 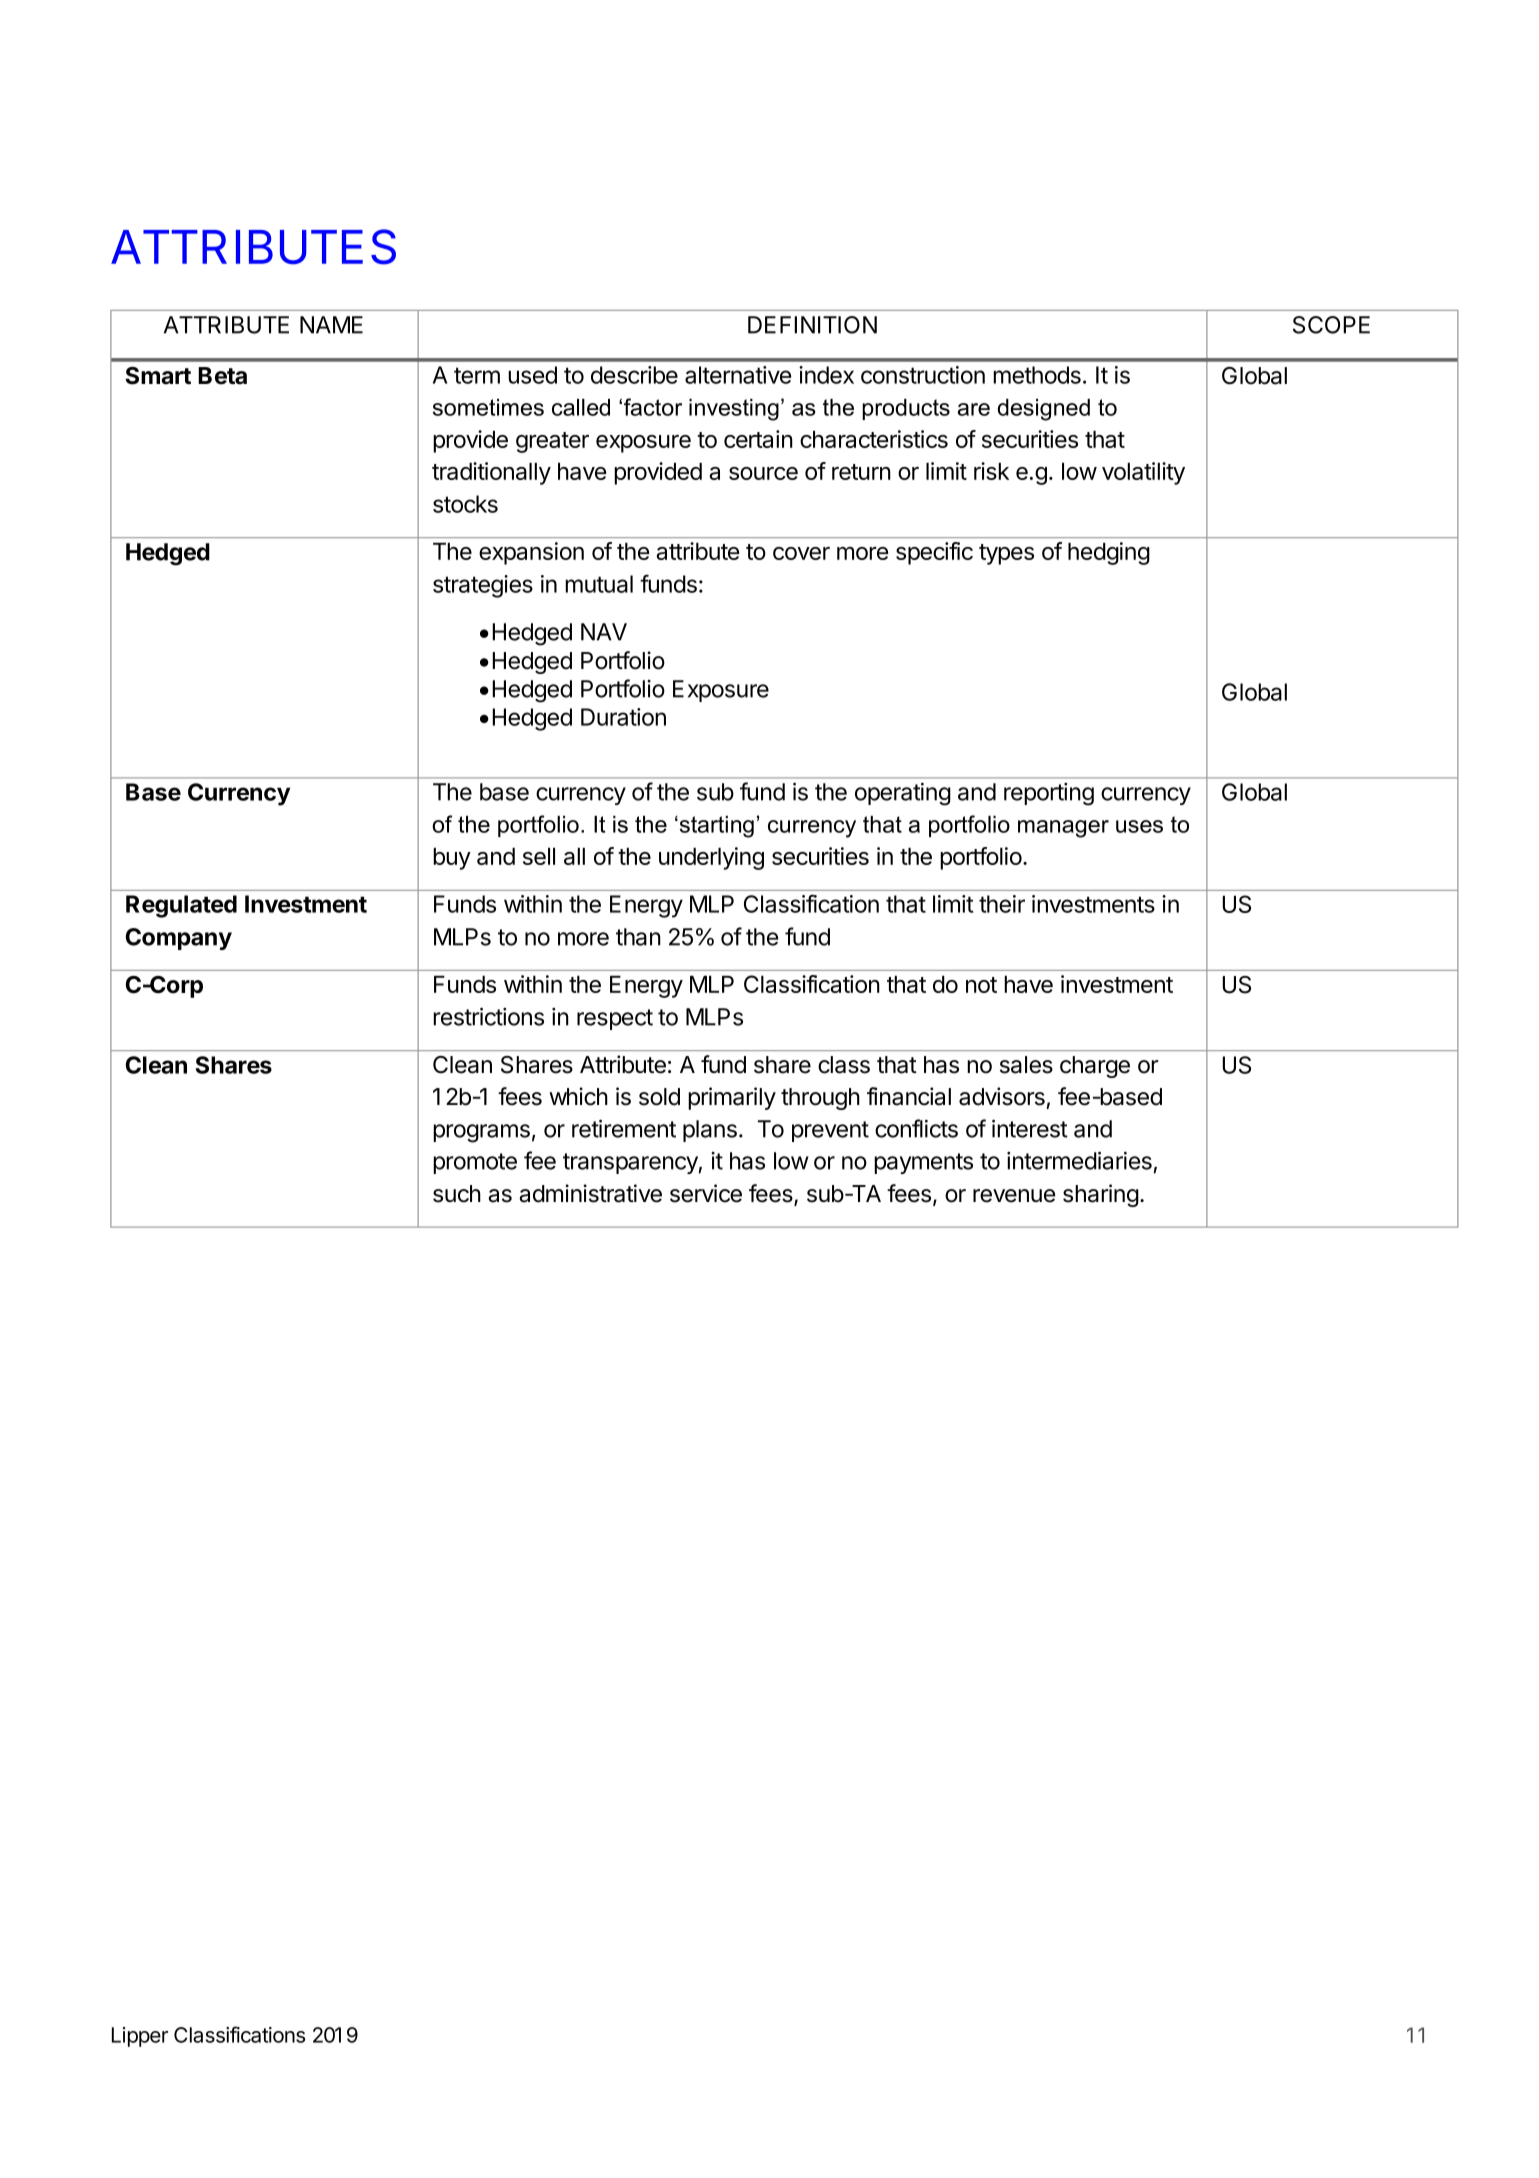 I want to click on alternative, so click(x=738, y=375).
